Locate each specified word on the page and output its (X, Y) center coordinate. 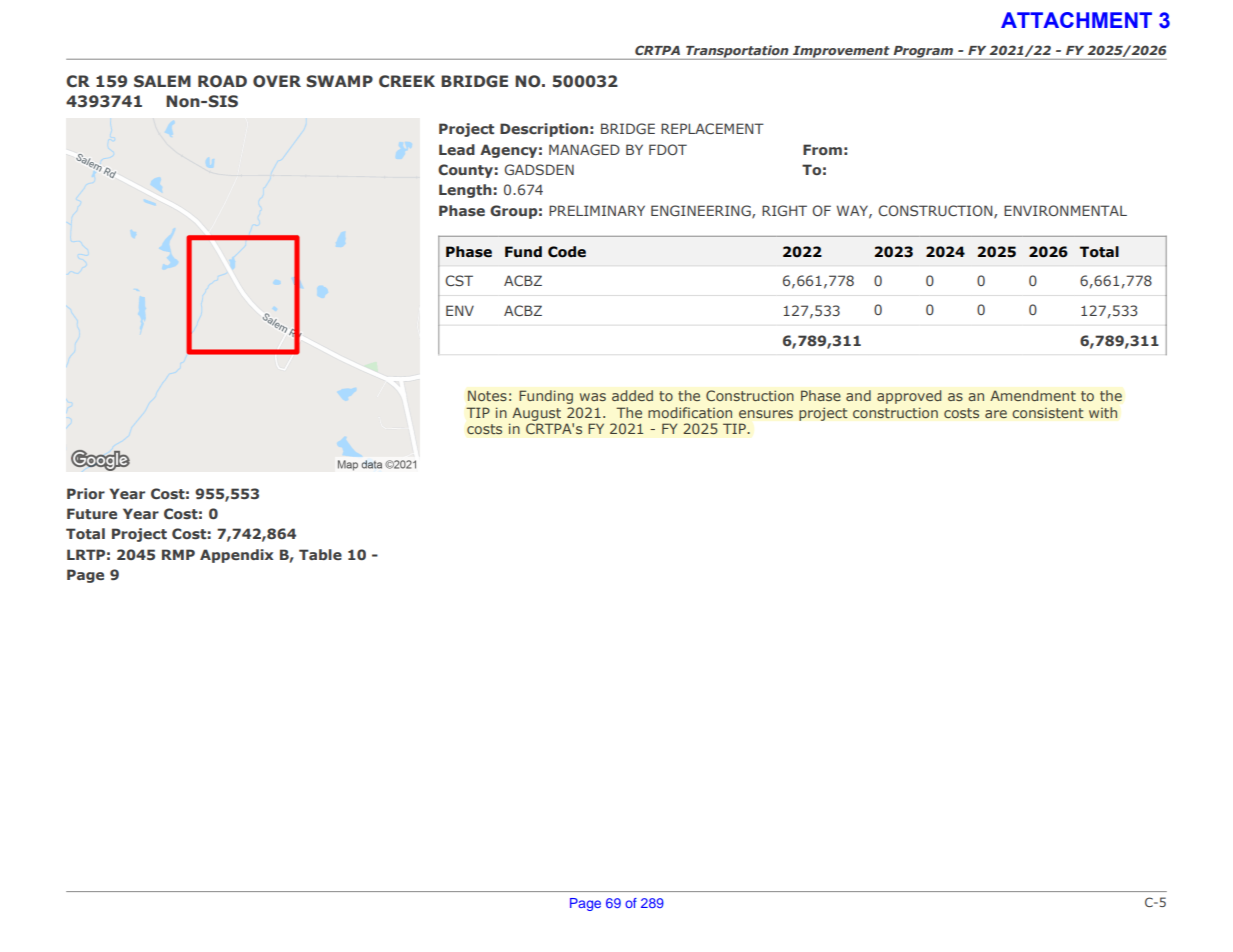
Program (923, 53)
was (593, 397)
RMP (178, 554)
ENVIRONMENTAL (1065, 210)
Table (320, 554)
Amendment (1033, 395)
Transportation (737, 52)
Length (465, 191)
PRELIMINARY (597, 210)
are (996, 414)
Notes (487, 395)
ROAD (222, 81)
